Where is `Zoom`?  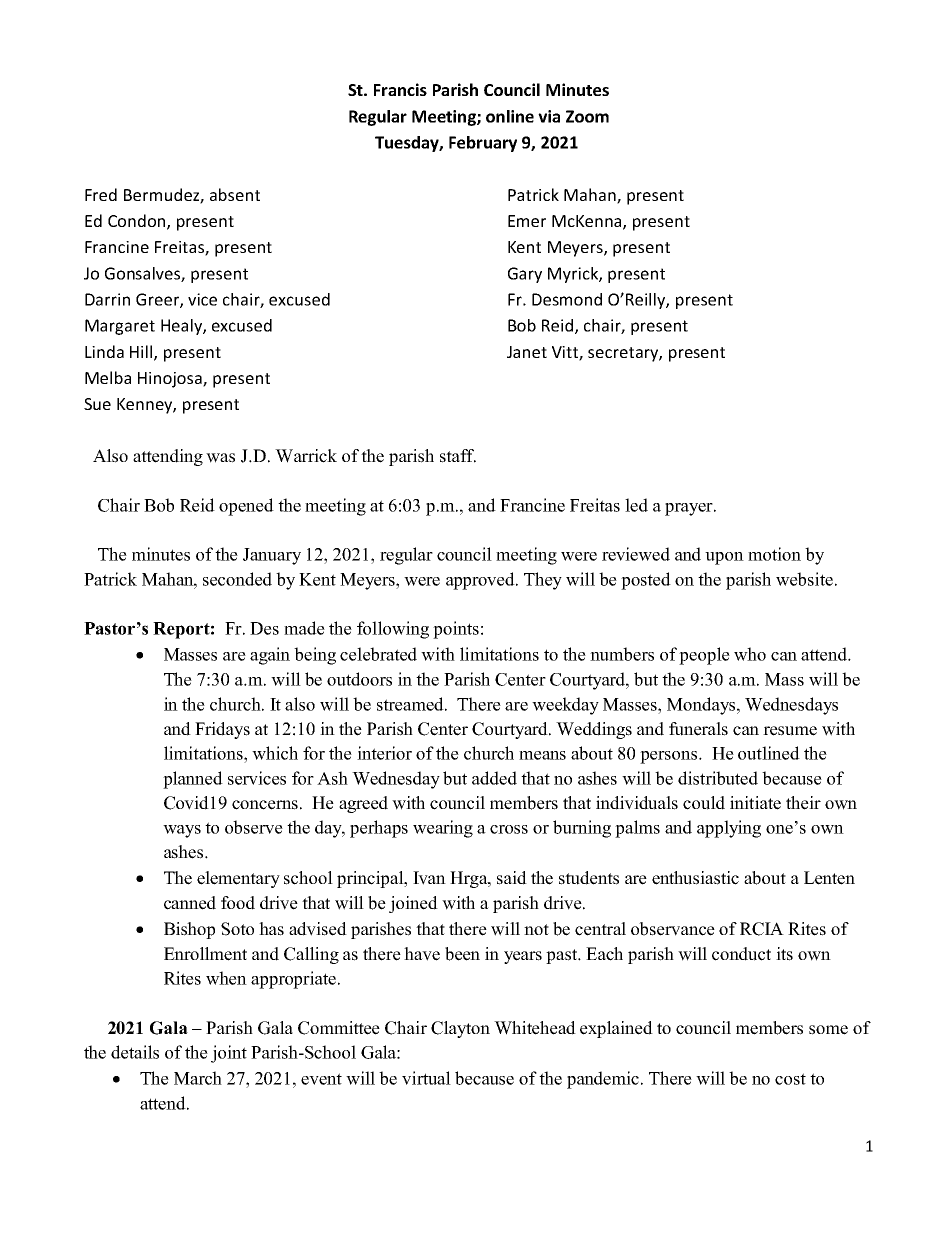
Zoom is located at coordinates (587, 116).
